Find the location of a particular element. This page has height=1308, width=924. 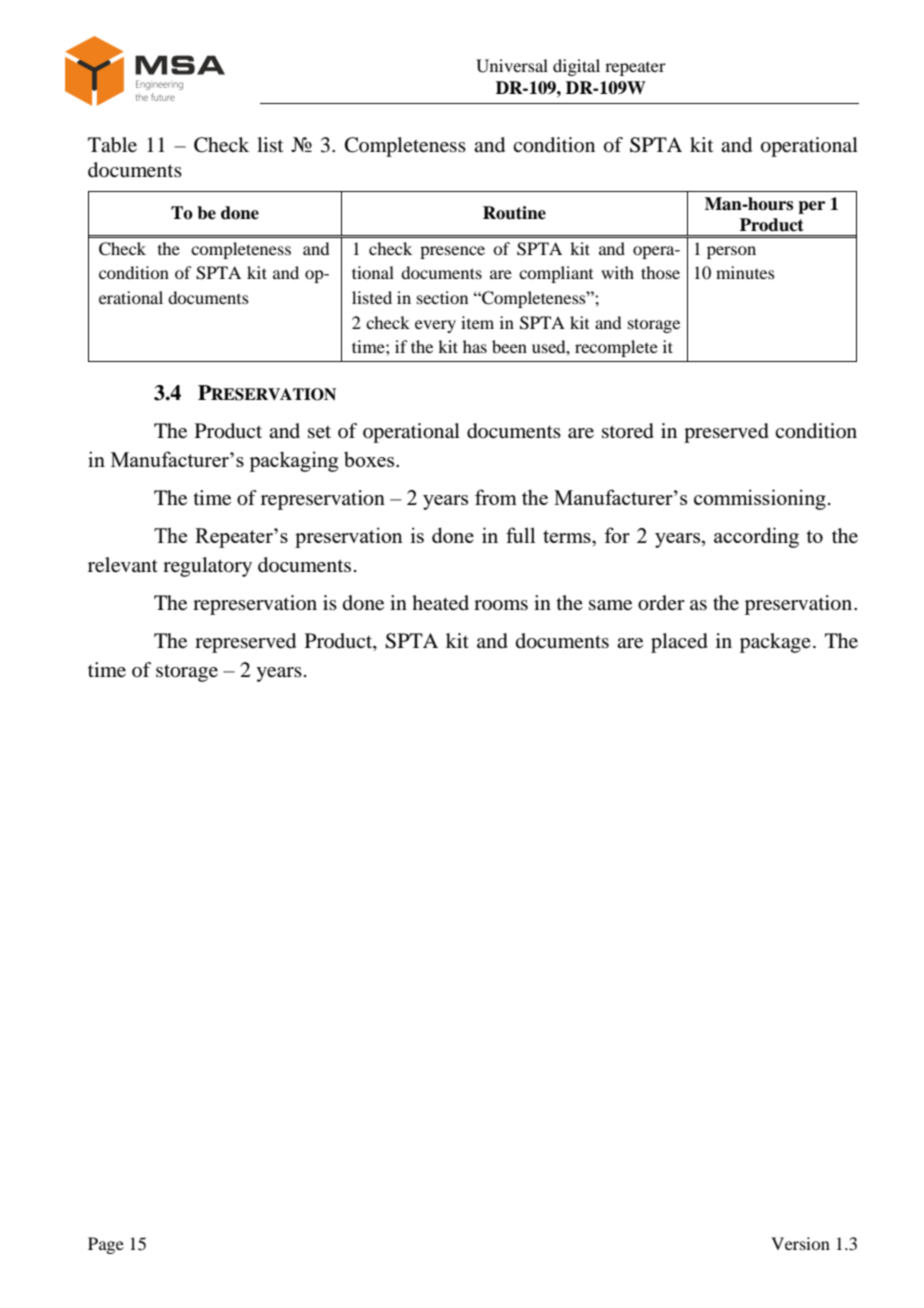

placed is located at coordinates (679, 643).
